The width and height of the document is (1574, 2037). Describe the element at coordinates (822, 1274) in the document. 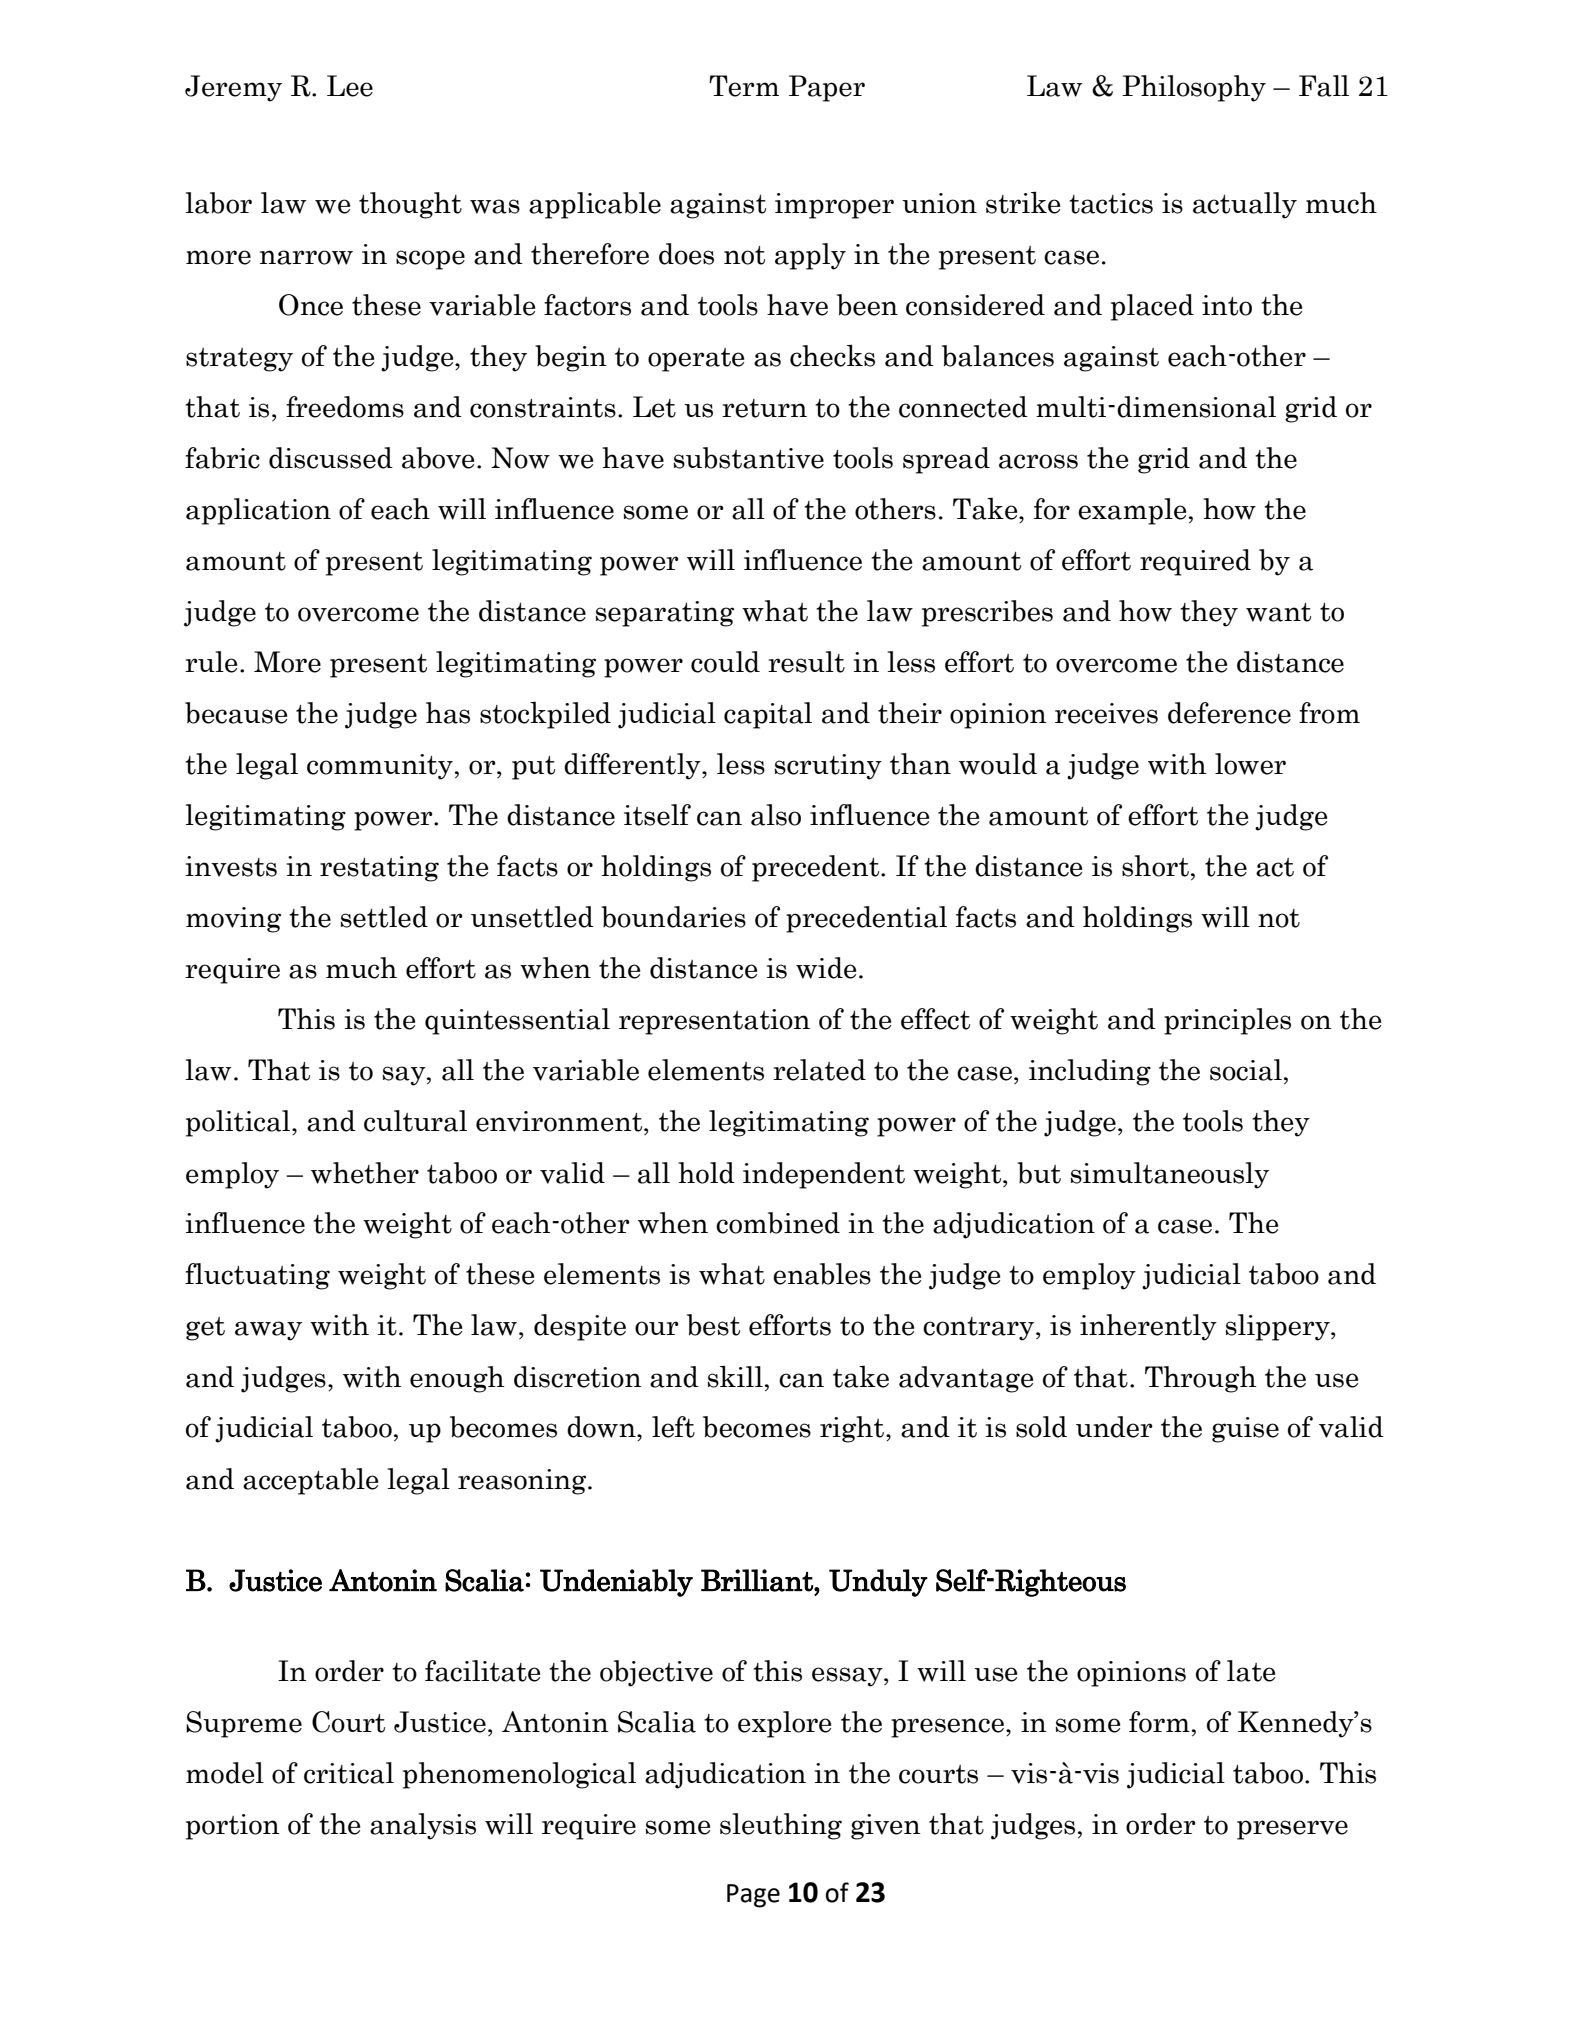

I see `enables` at that location.
